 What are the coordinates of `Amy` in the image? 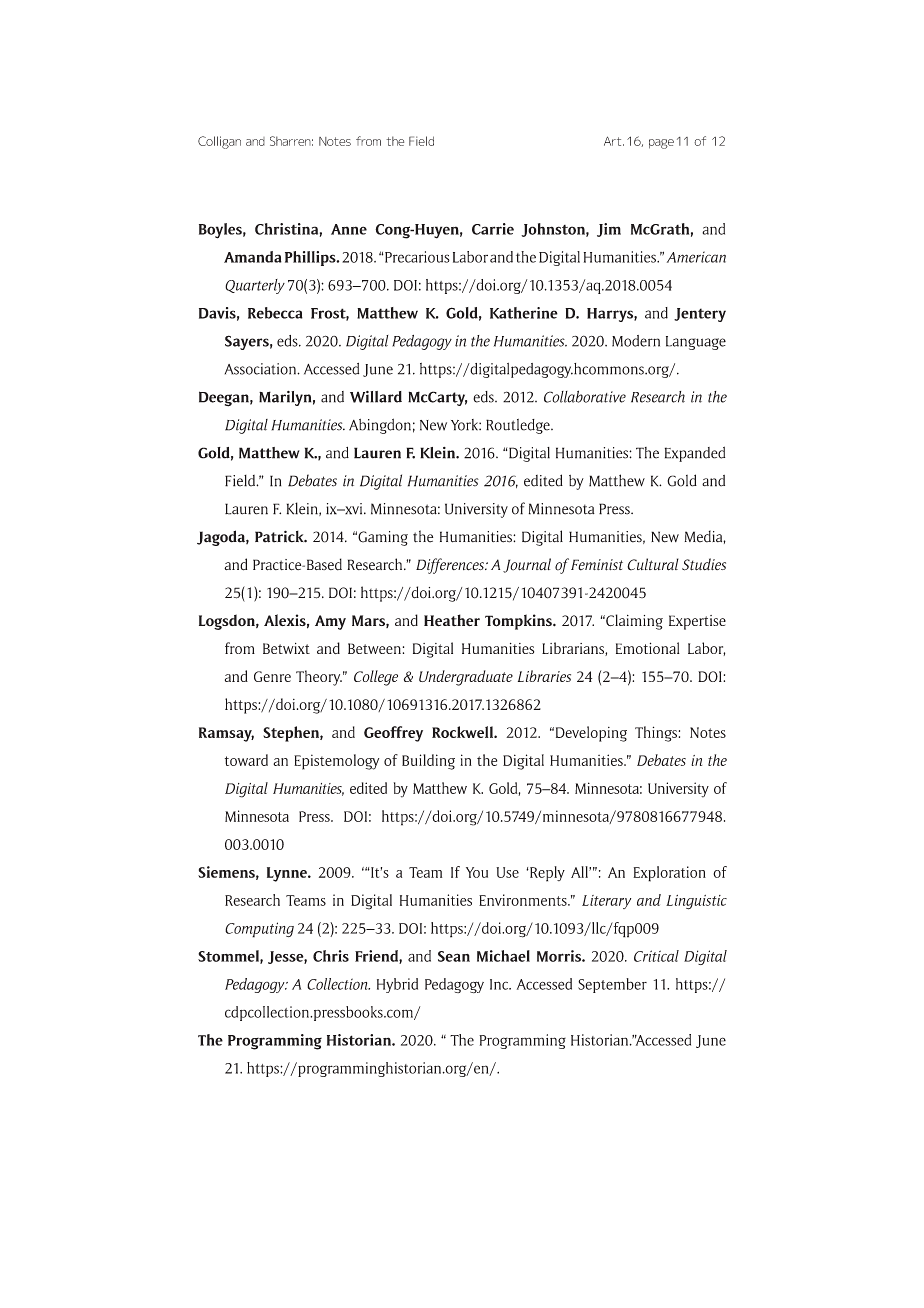 It's located at (330, 622).
